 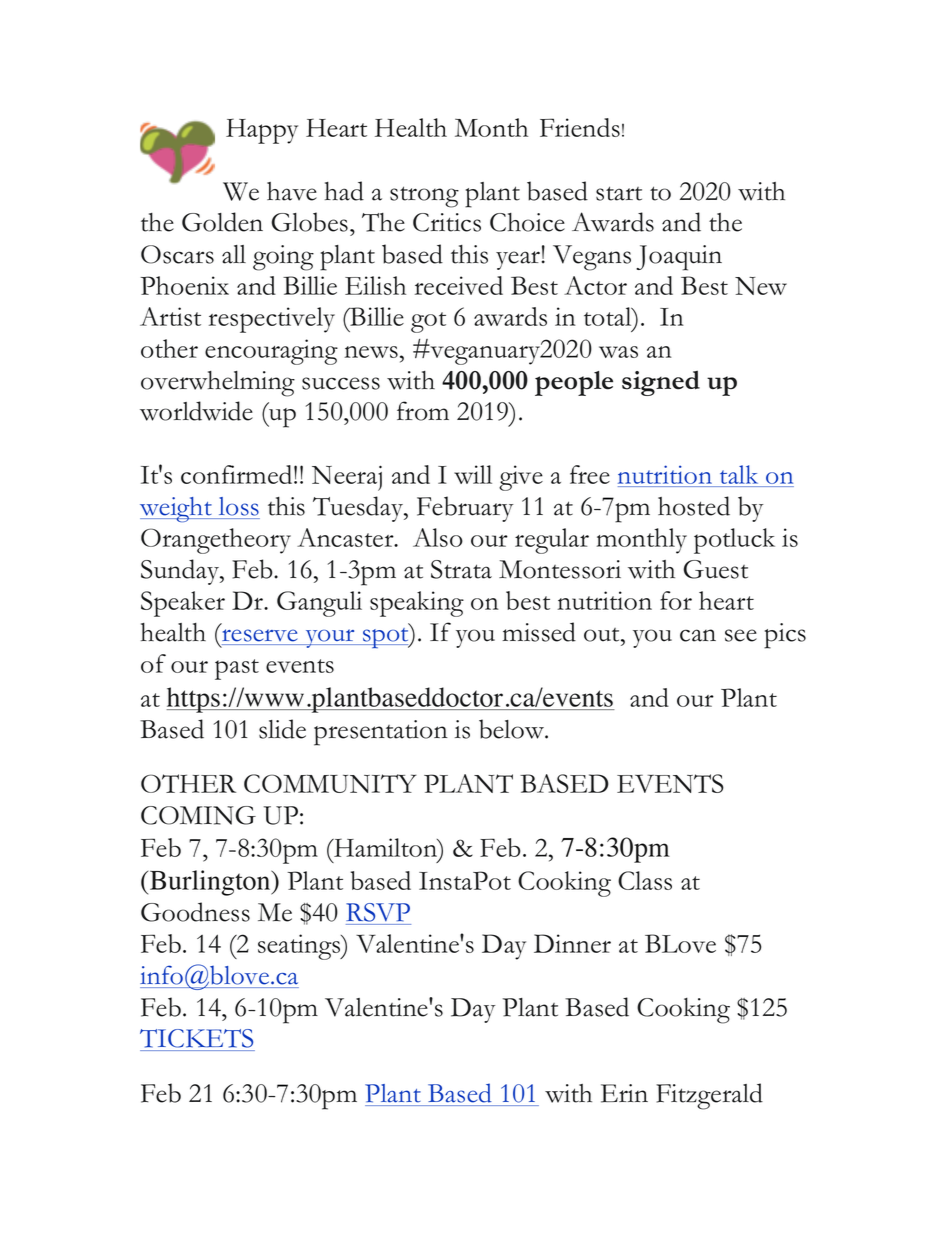 What do you see at coordinates (461, 569) in the image?
I see `Strata` at bounding box center [461, 569].
